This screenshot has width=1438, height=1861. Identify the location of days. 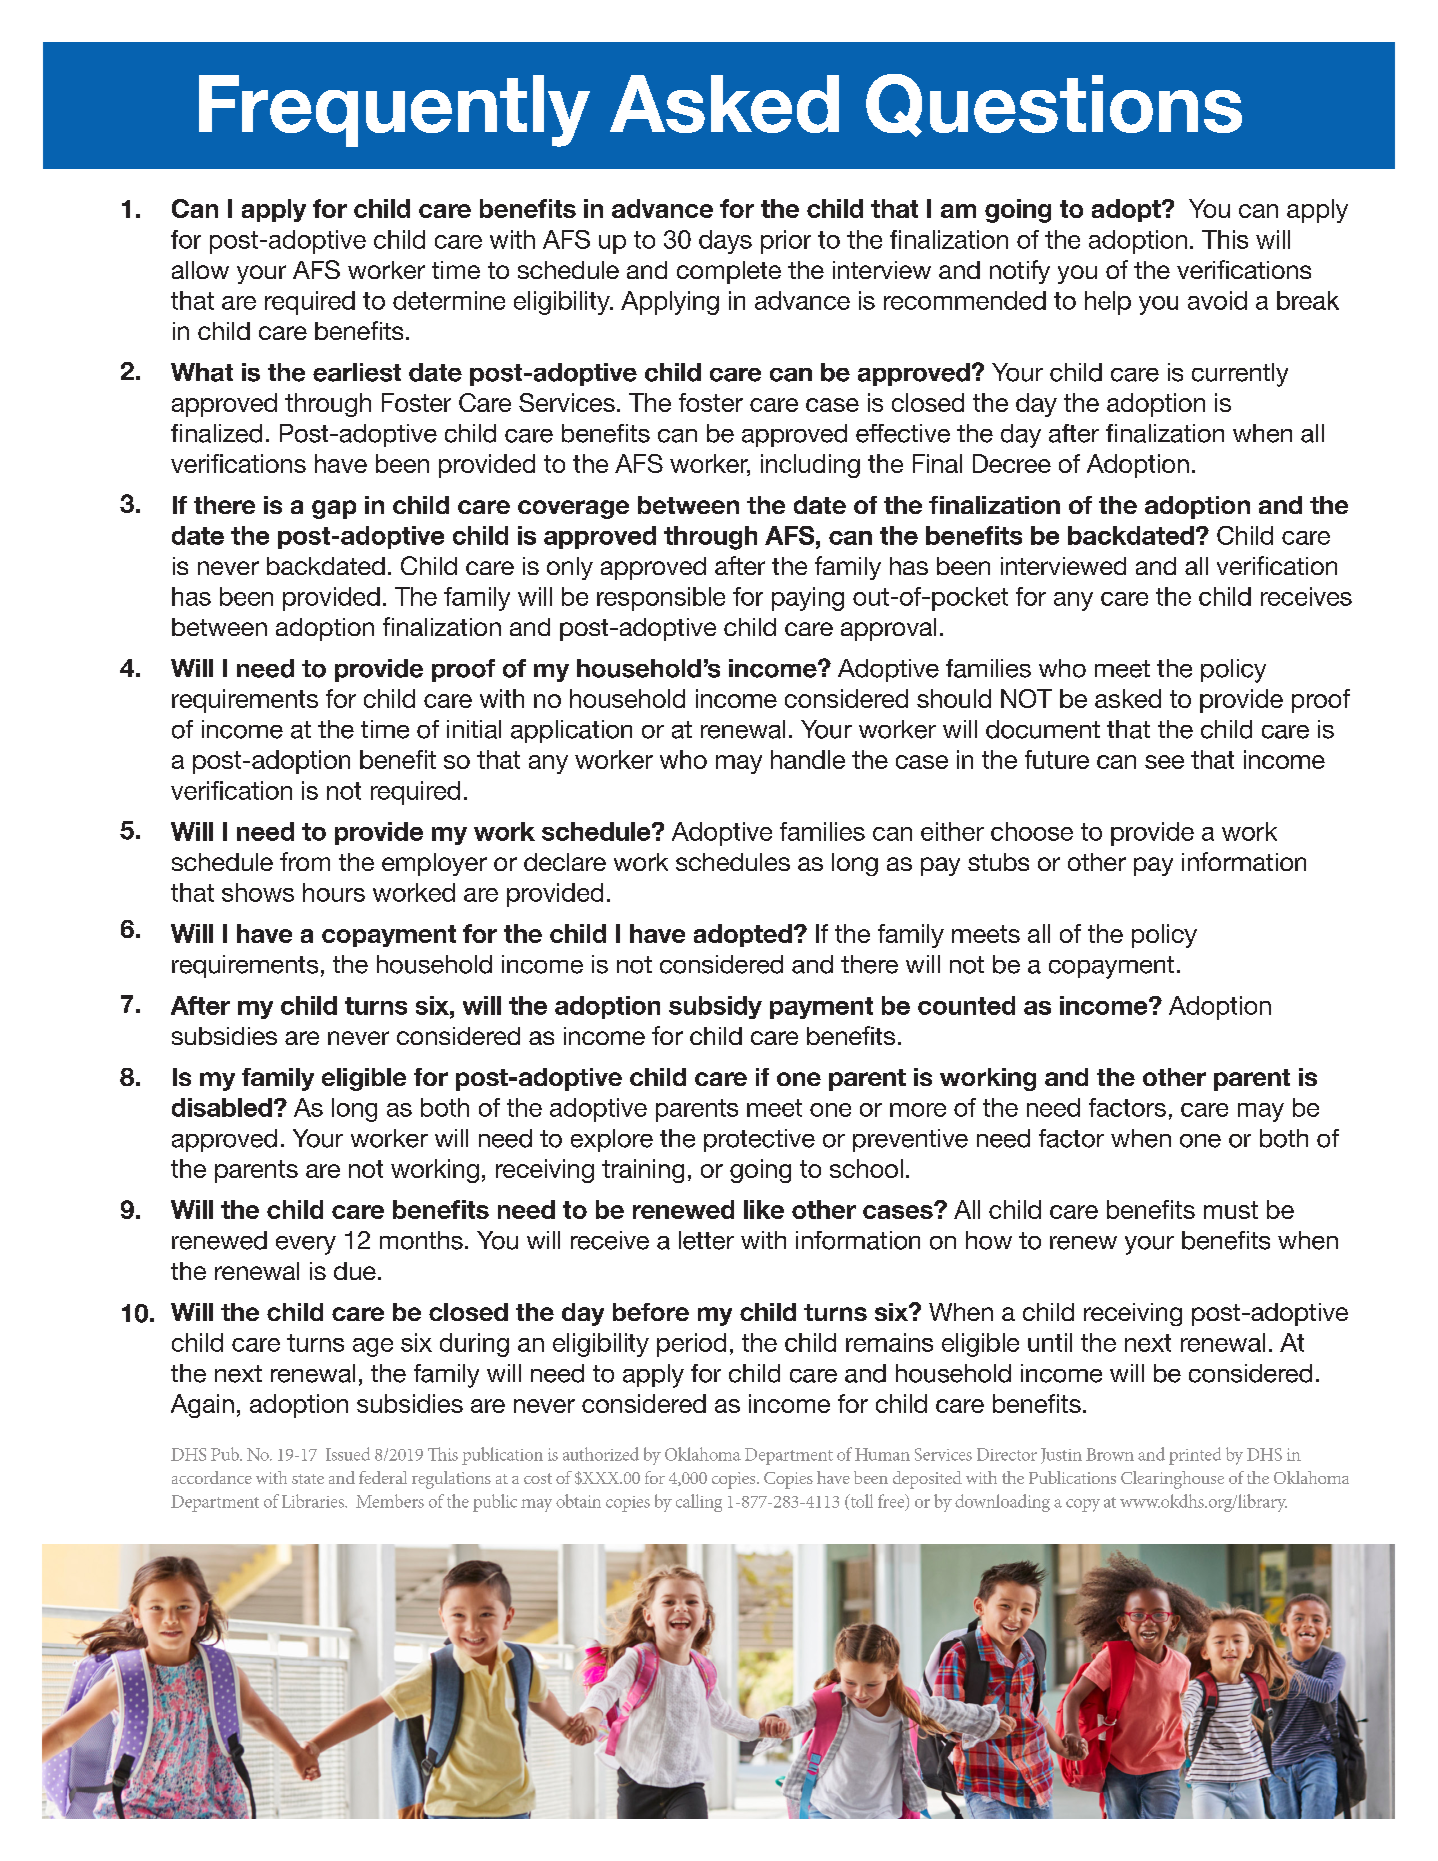
(725, 242).
